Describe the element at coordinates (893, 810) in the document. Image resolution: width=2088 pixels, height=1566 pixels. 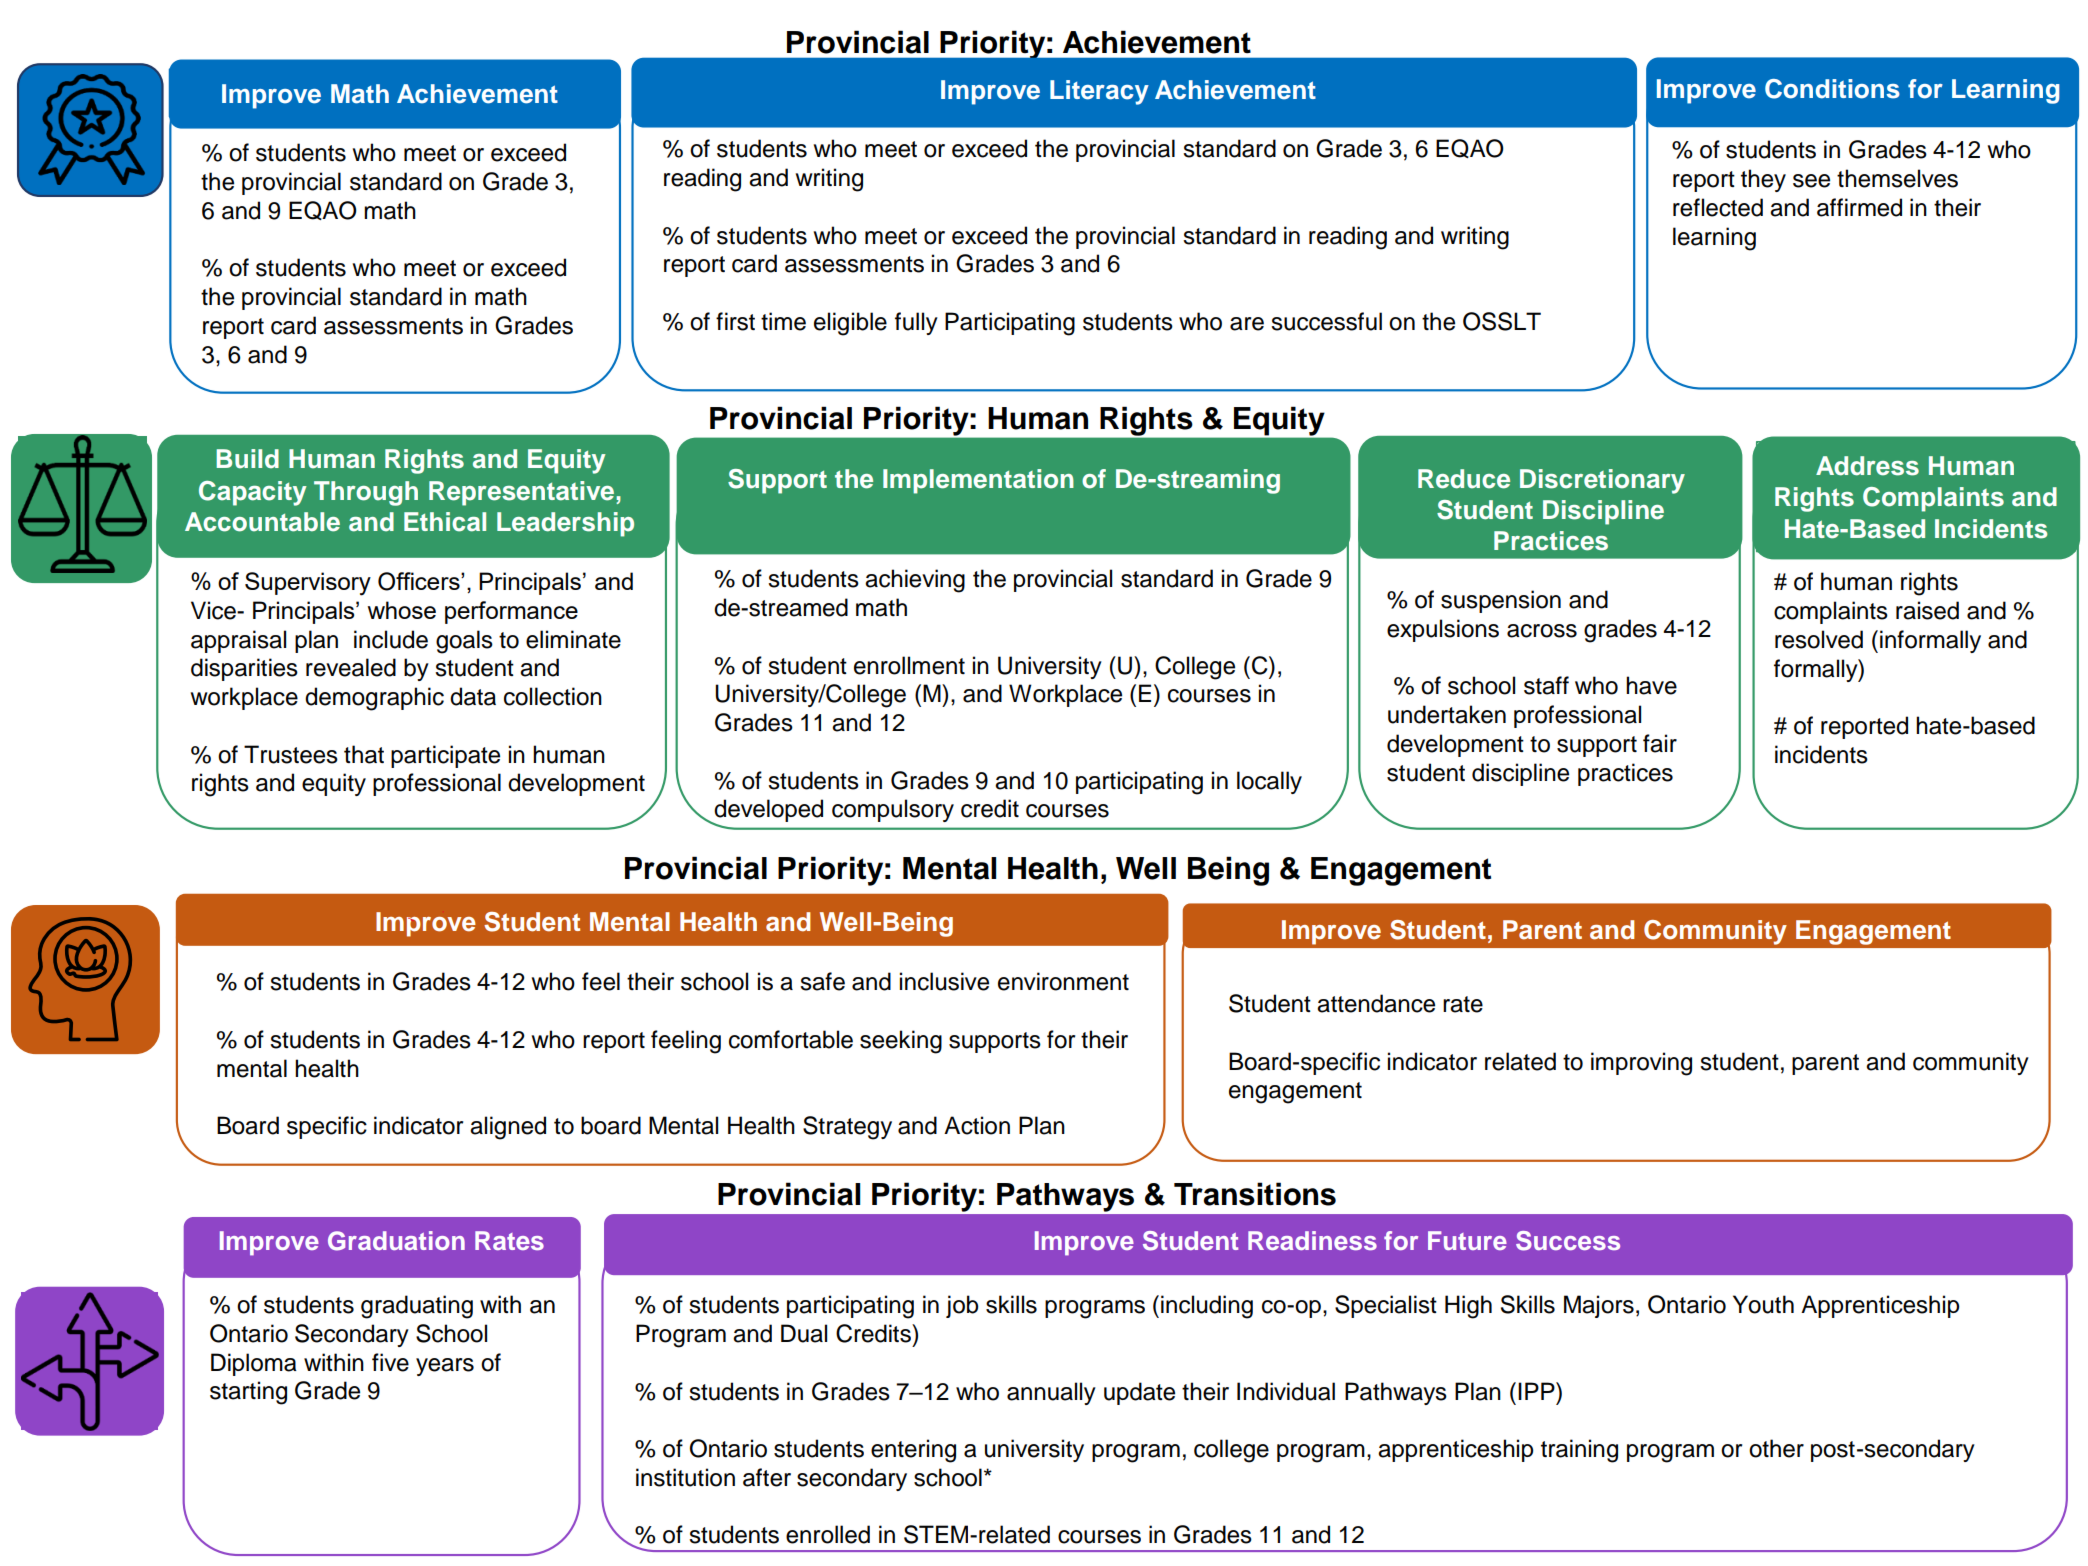
I see `compulsory` at that location.
